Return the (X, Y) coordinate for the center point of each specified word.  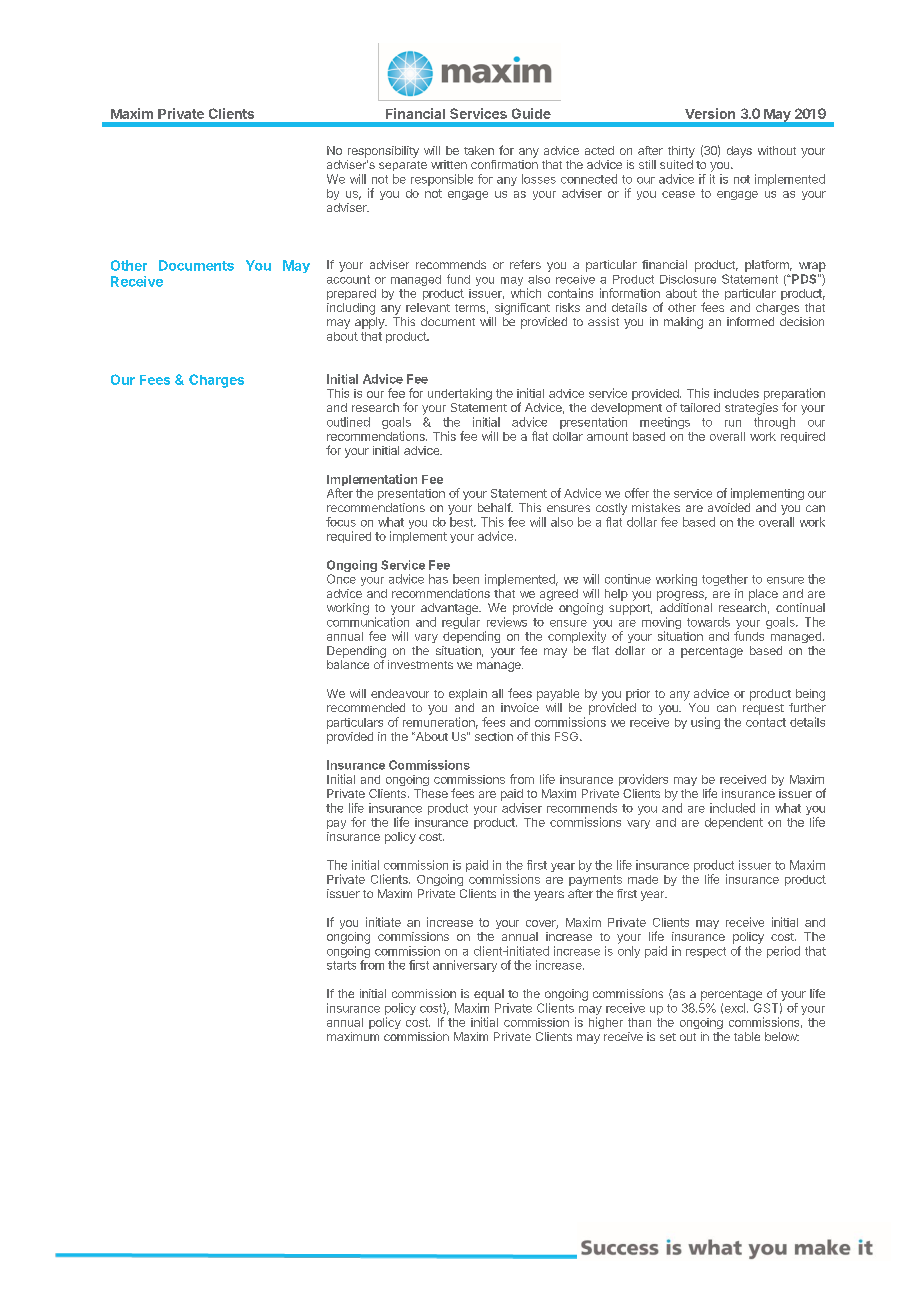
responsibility (383, 152)
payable (558, 695)
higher (606, 1023)
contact (766, 722)
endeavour (400, 693)
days (739, 152)
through (774, 423)
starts (341, 965)
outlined (348, 422)
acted (599, 150)
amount (607, 436)
